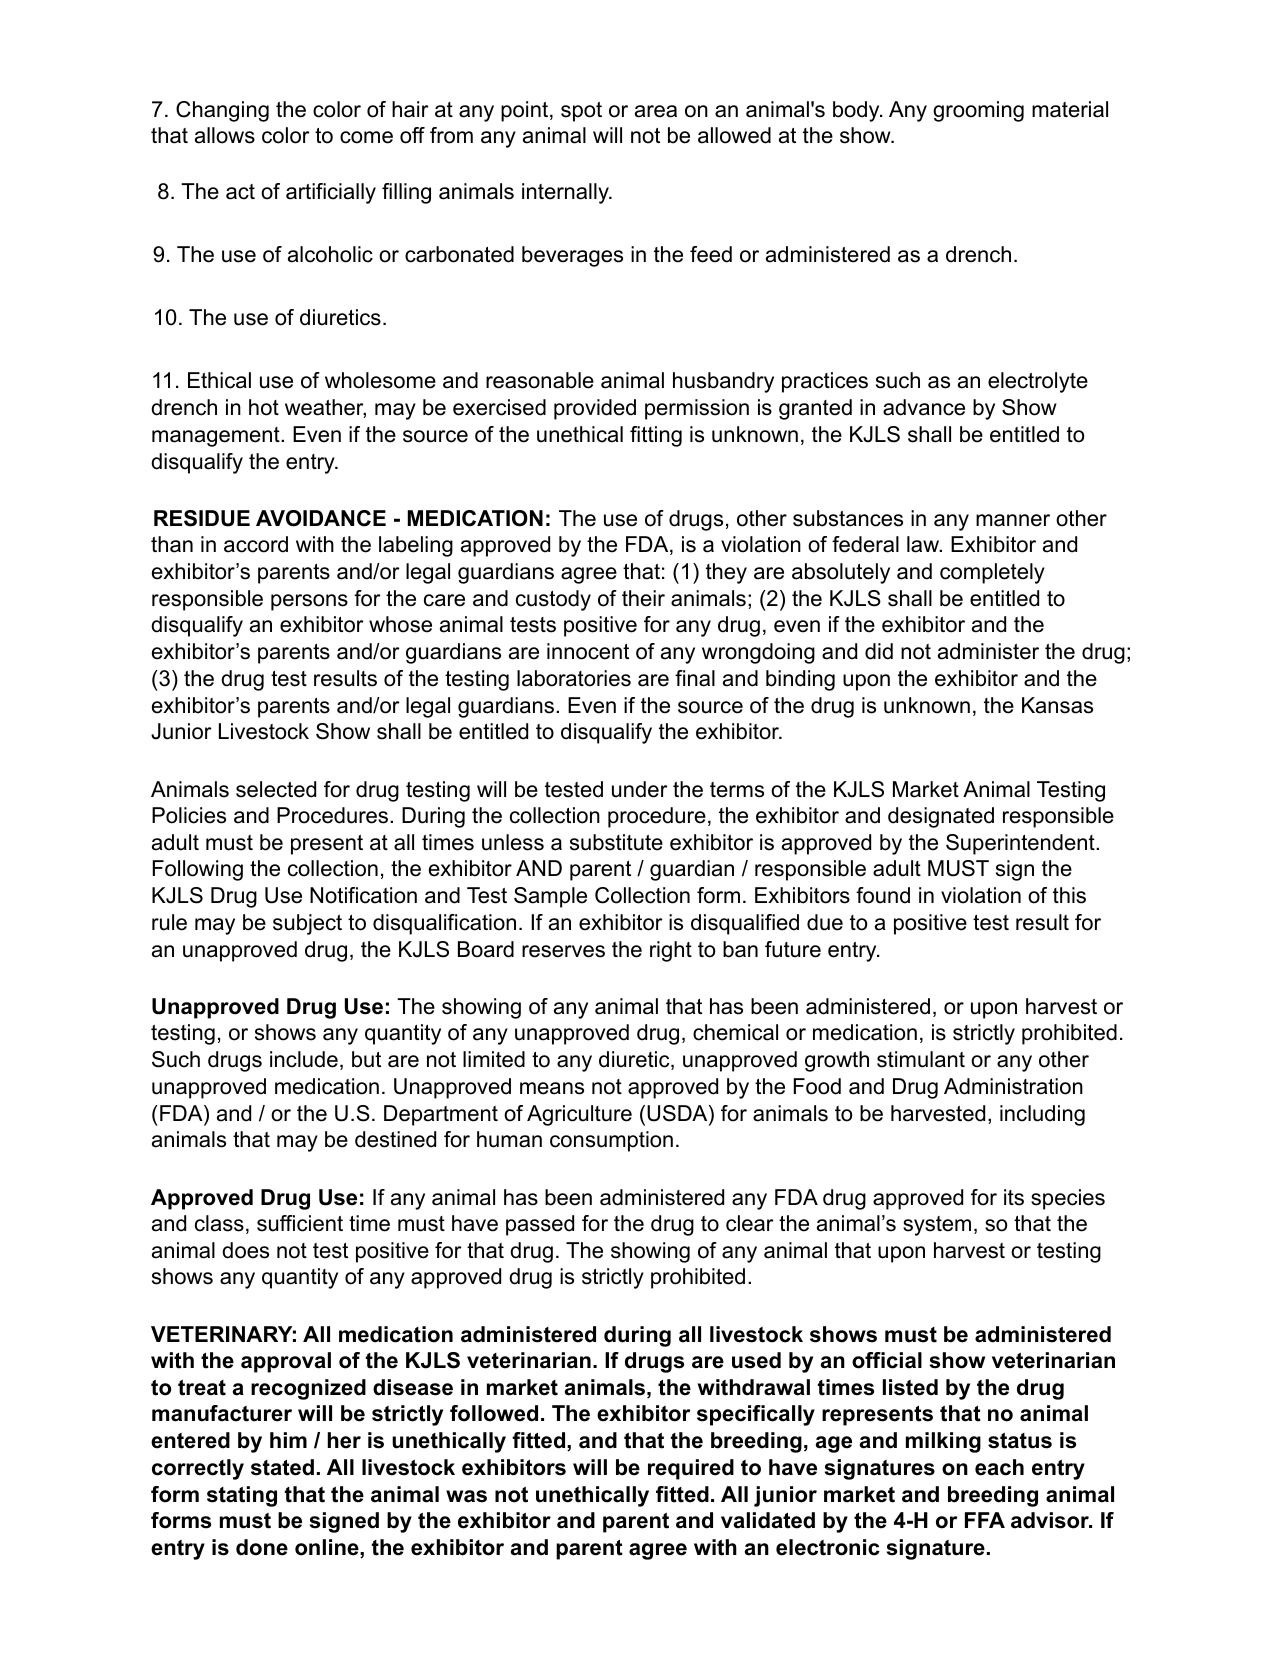 The image size is (1285, 1663). Describe the element at coordinates (691, 1469) in the page. I see `required` at that location.
